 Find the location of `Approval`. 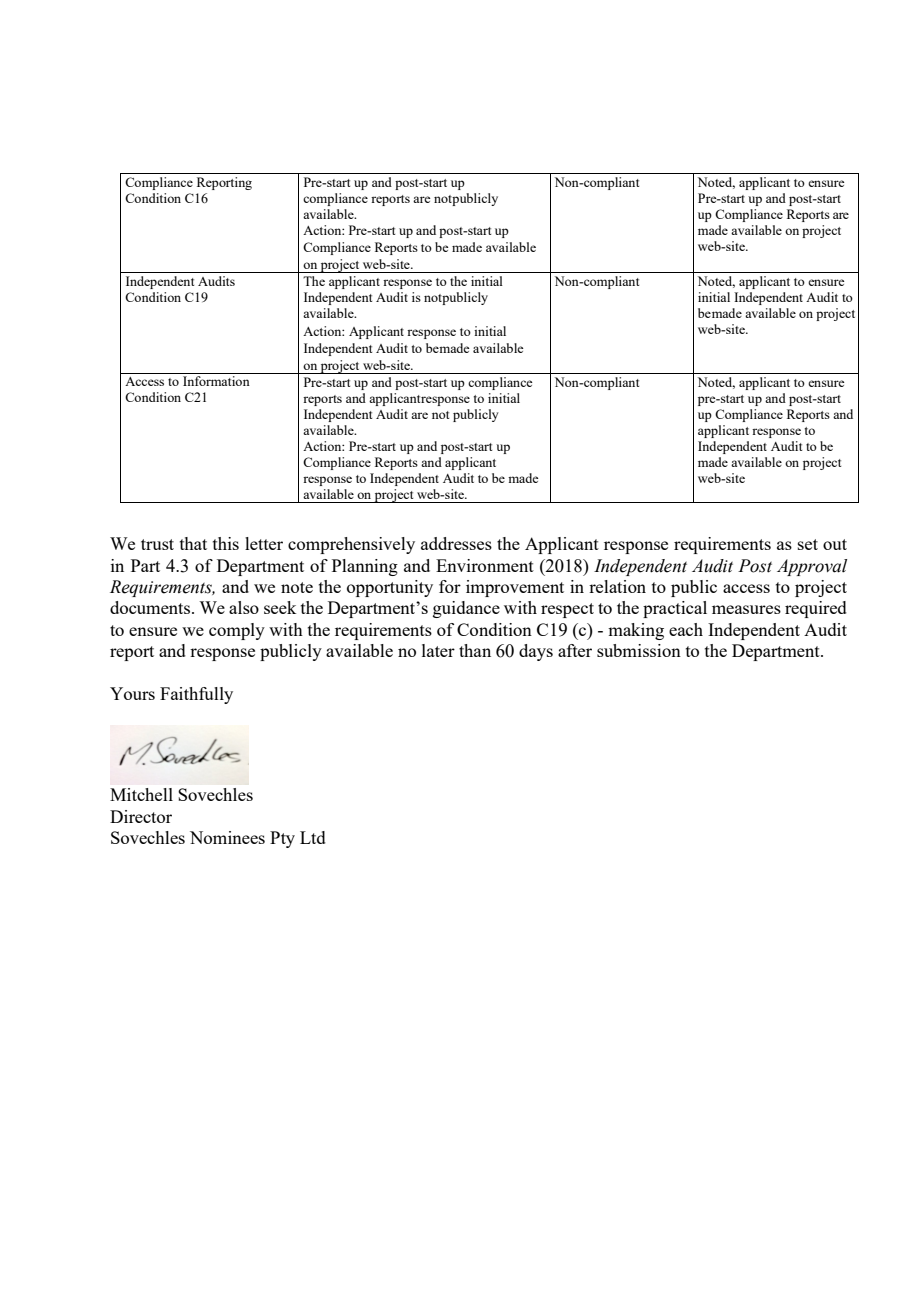

Approval is located at coordinates (812, 567).
